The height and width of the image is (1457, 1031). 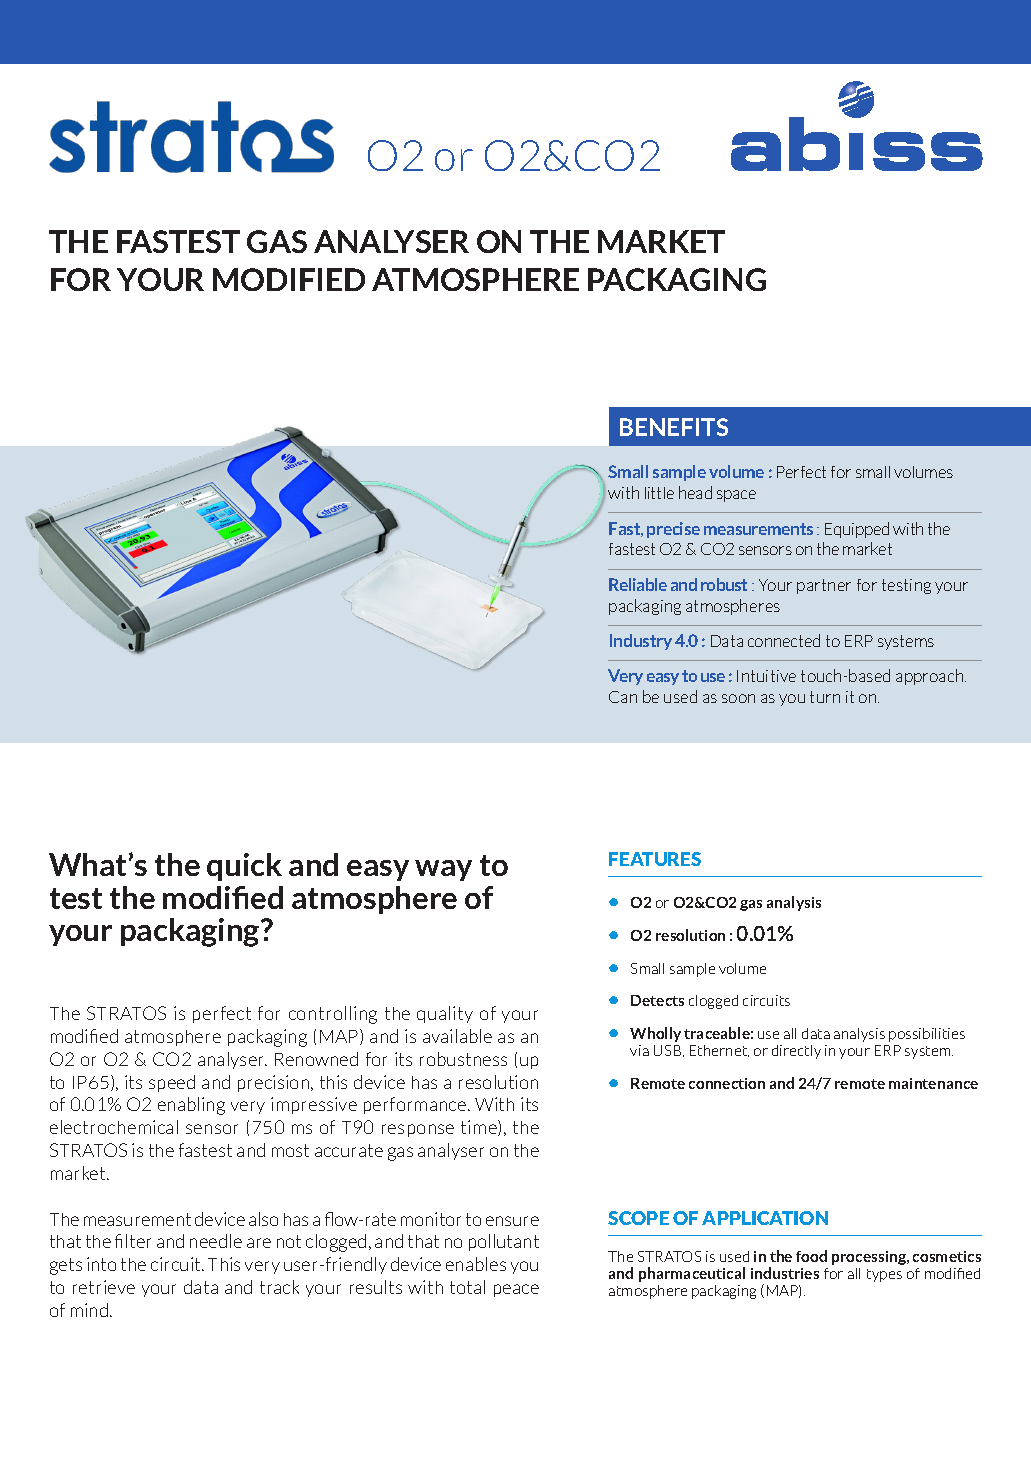 What do you see at coordinates (104, 1287) in the image?
I see `retrieve` at bounding box center [104, 1287].
